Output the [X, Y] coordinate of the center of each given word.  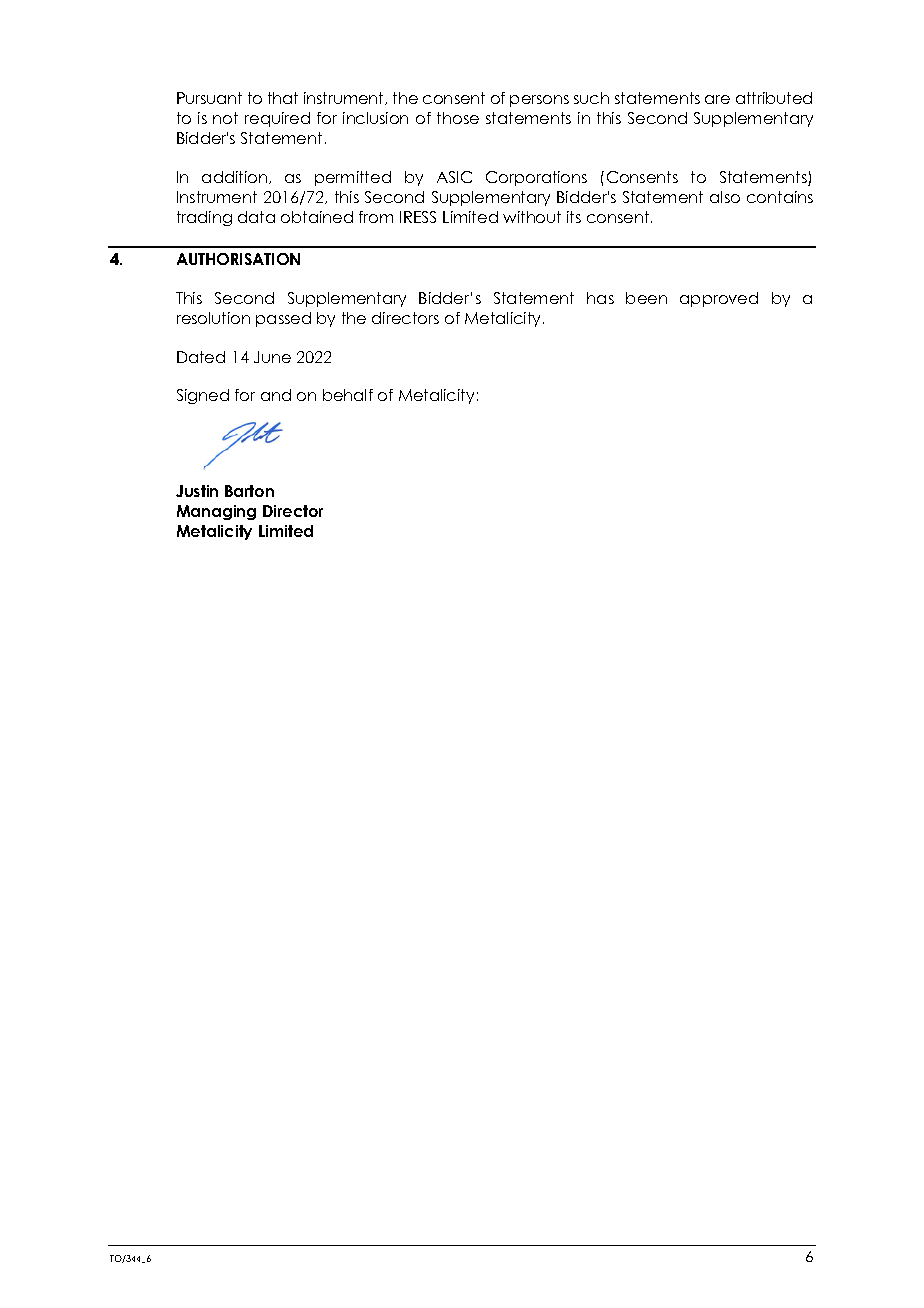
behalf [348, 395]
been [646, 298]
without [532, 217]
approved [719, 299]
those [458, 118]
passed [283, 319]
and [276, 395]
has [600, 298]
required [277, 119]
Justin [197, 491]
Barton [249, 491]
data [256, 217]
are [717, 99]
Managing [216, 512]
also [725, 197]
